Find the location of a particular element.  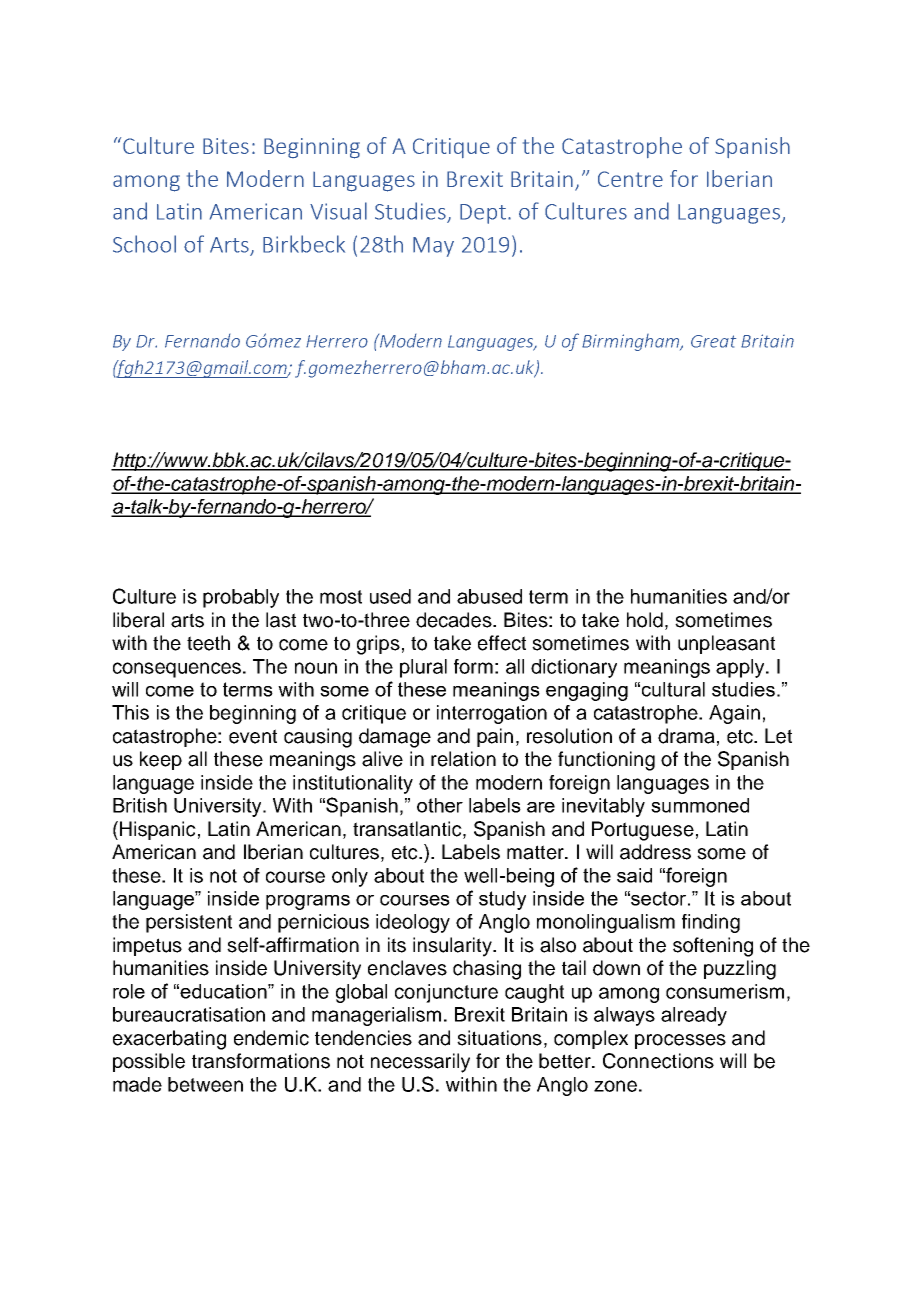

Hispanic is located at coordinates (158, 830).
